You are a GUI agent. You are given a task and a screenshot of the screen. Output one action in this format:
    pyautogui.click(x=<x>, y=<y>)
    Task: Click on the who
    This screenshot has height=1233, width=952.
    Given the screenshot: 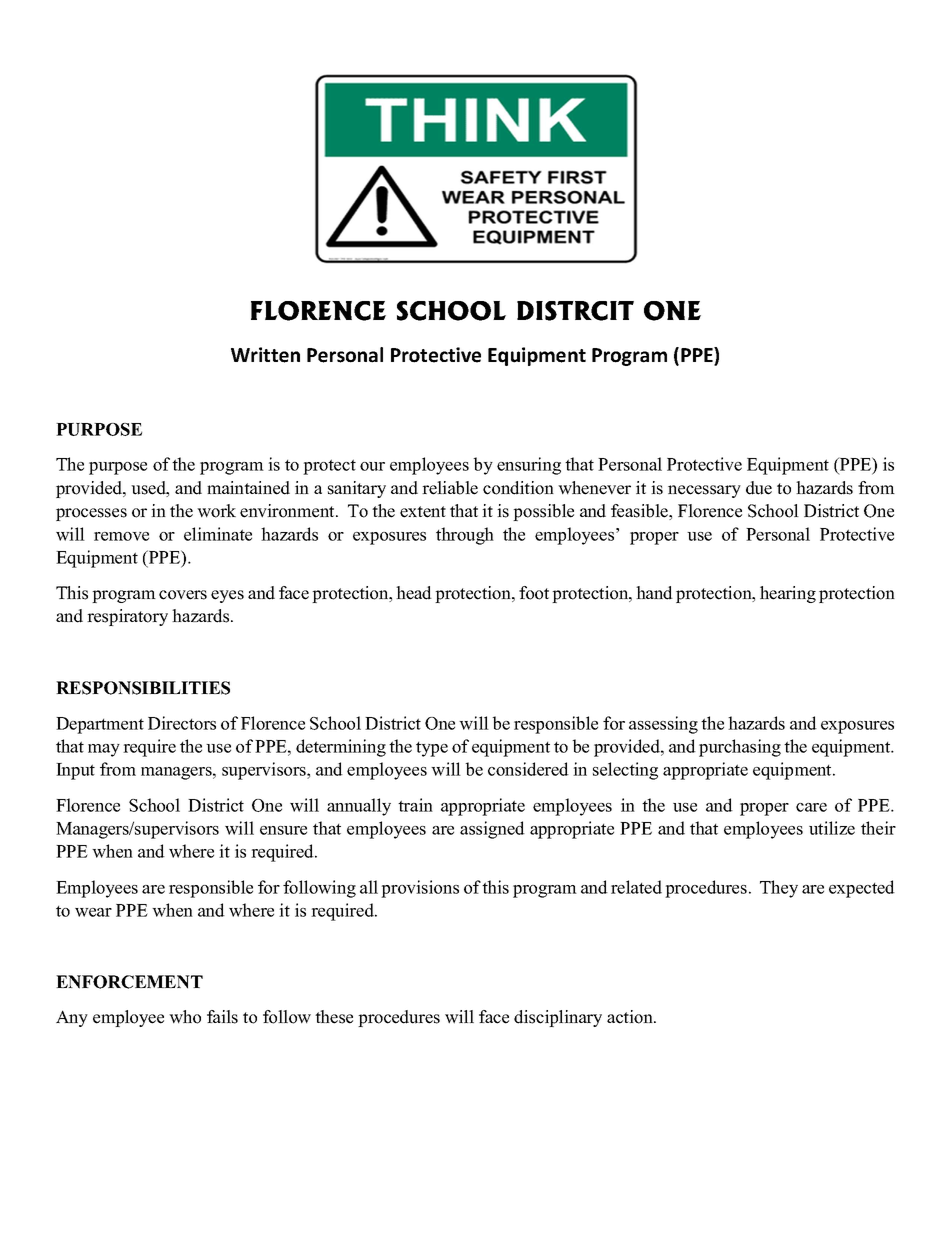 What is the action you would take?
    pyautogui.click(x=185, y=1017)
